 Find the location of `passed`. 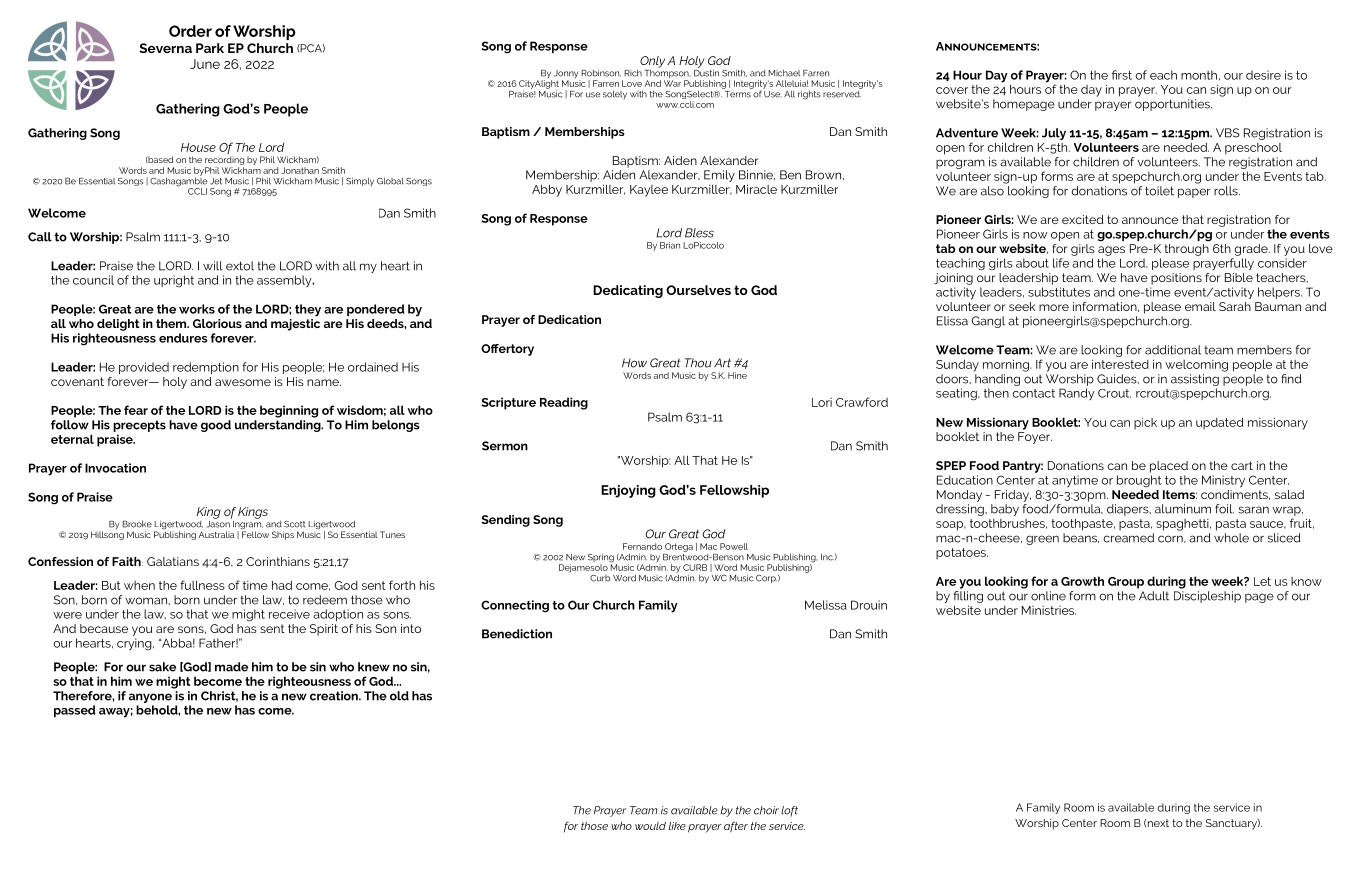

passed is located at coordinates (75, 711).
